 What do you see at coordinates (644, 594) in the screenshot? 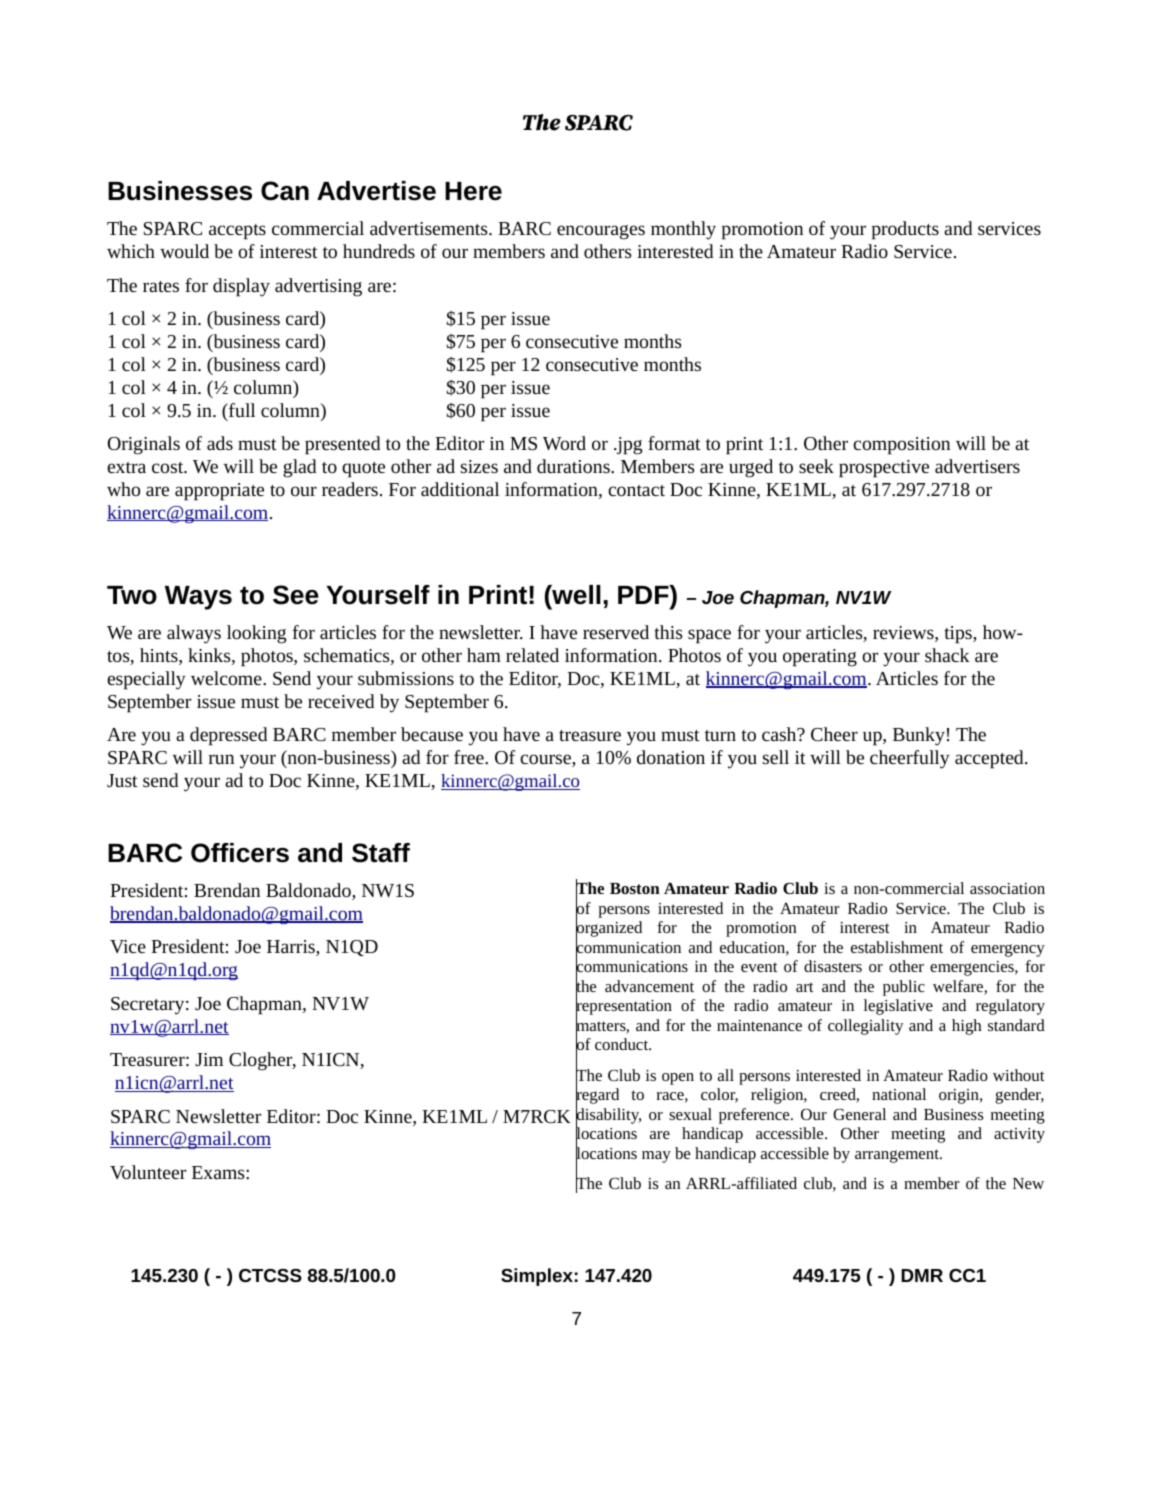
I see `PDF` at bounding box center [644, 594].
